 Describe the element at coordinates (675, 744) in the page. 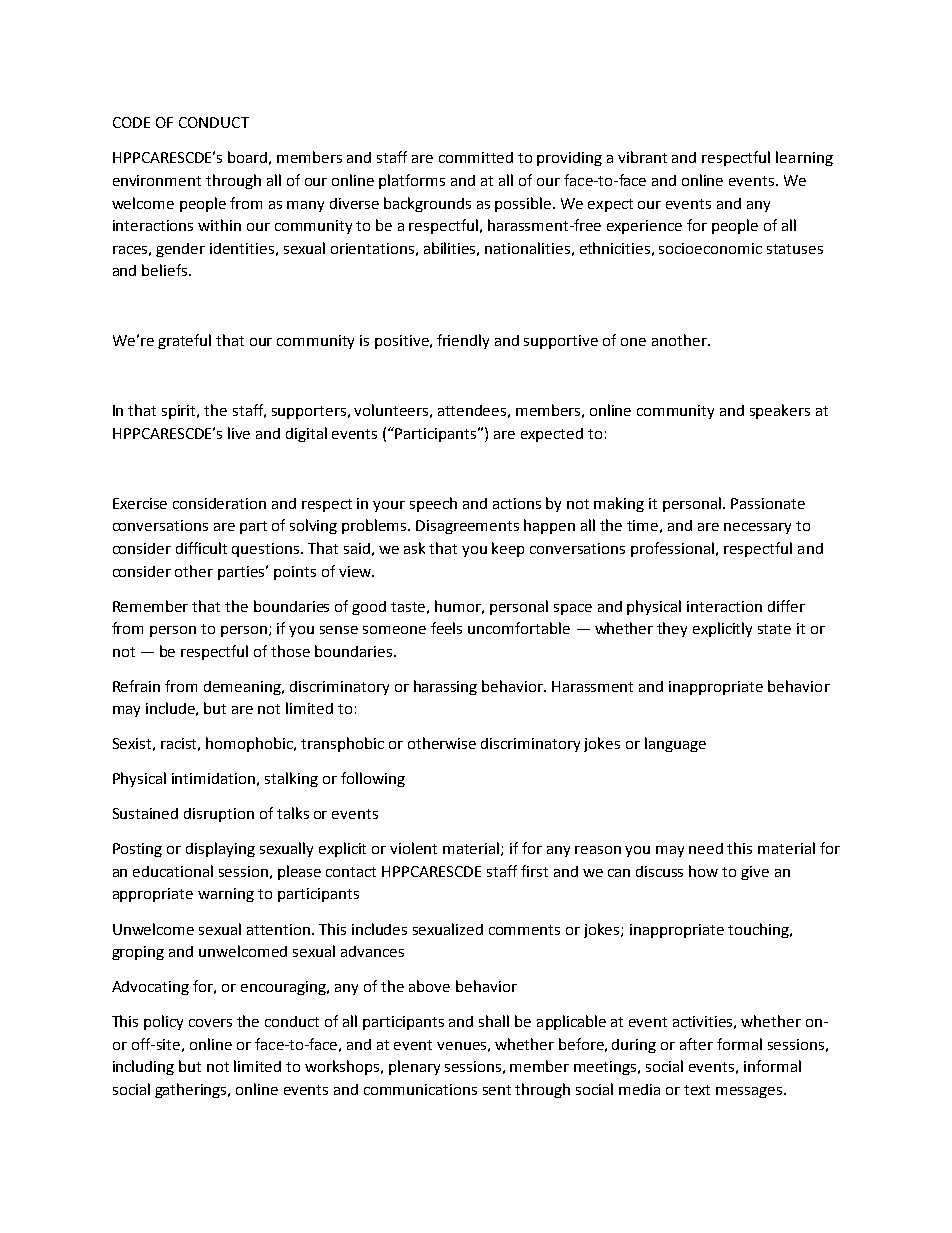

I see `language` at that location.
